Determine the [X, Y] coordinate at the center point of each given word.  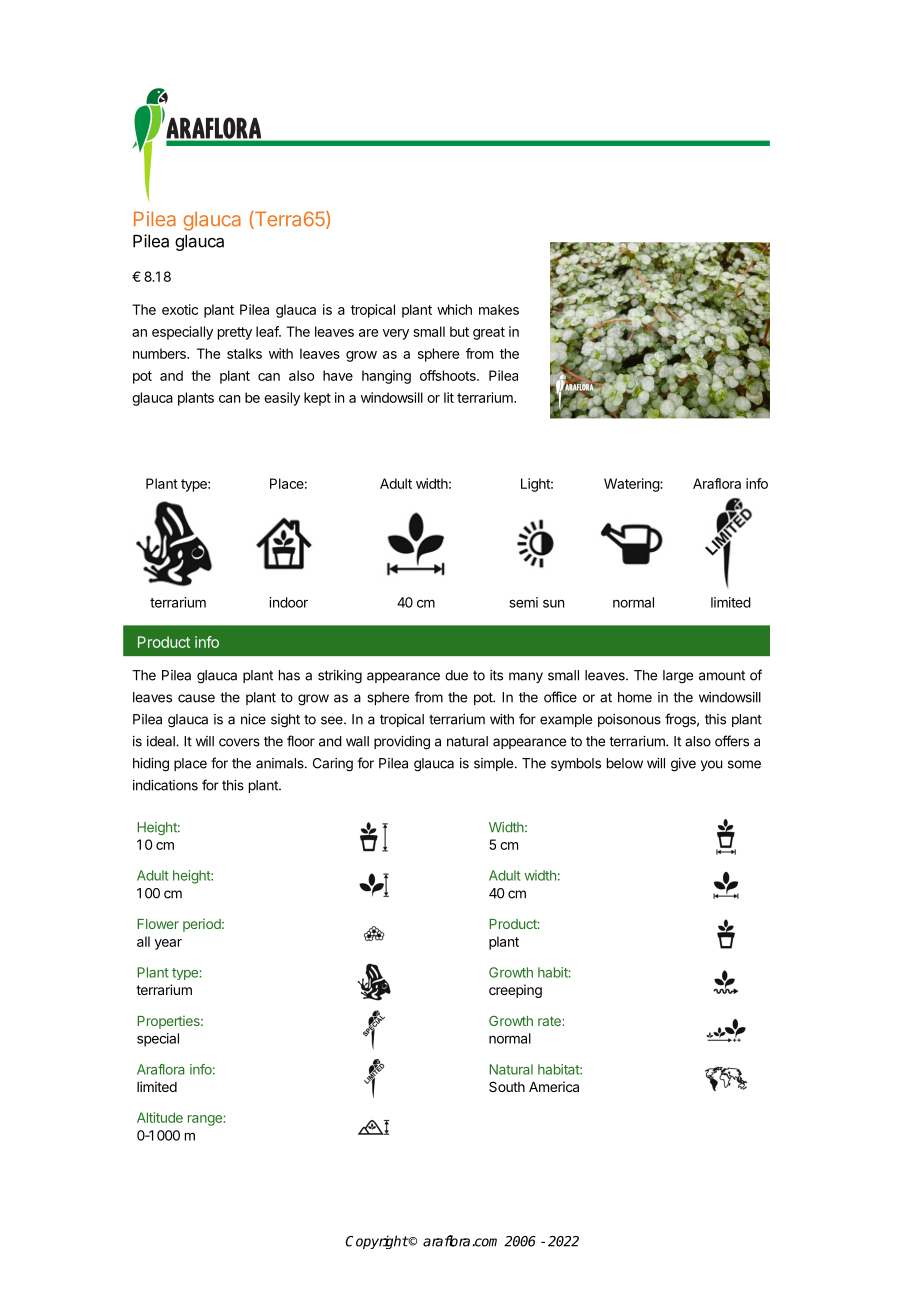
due [456, 675]
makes [499, 309]
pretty [235, 333]
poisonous [629, 720]
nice [253, 719]
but [459, 331]
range [206, 1120]
